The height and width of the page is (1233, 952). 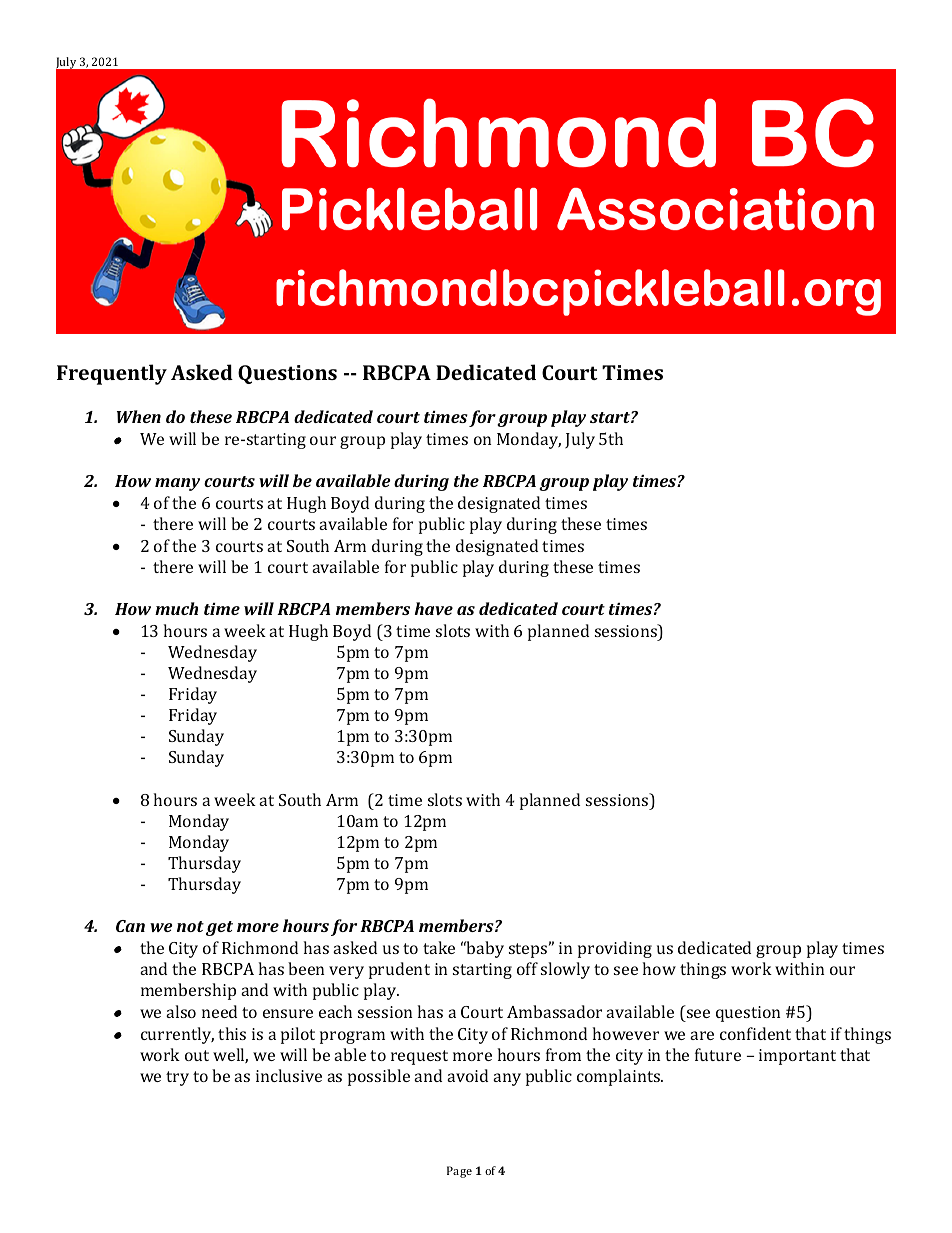 I want to click on not, so click(x=190, y=926).
